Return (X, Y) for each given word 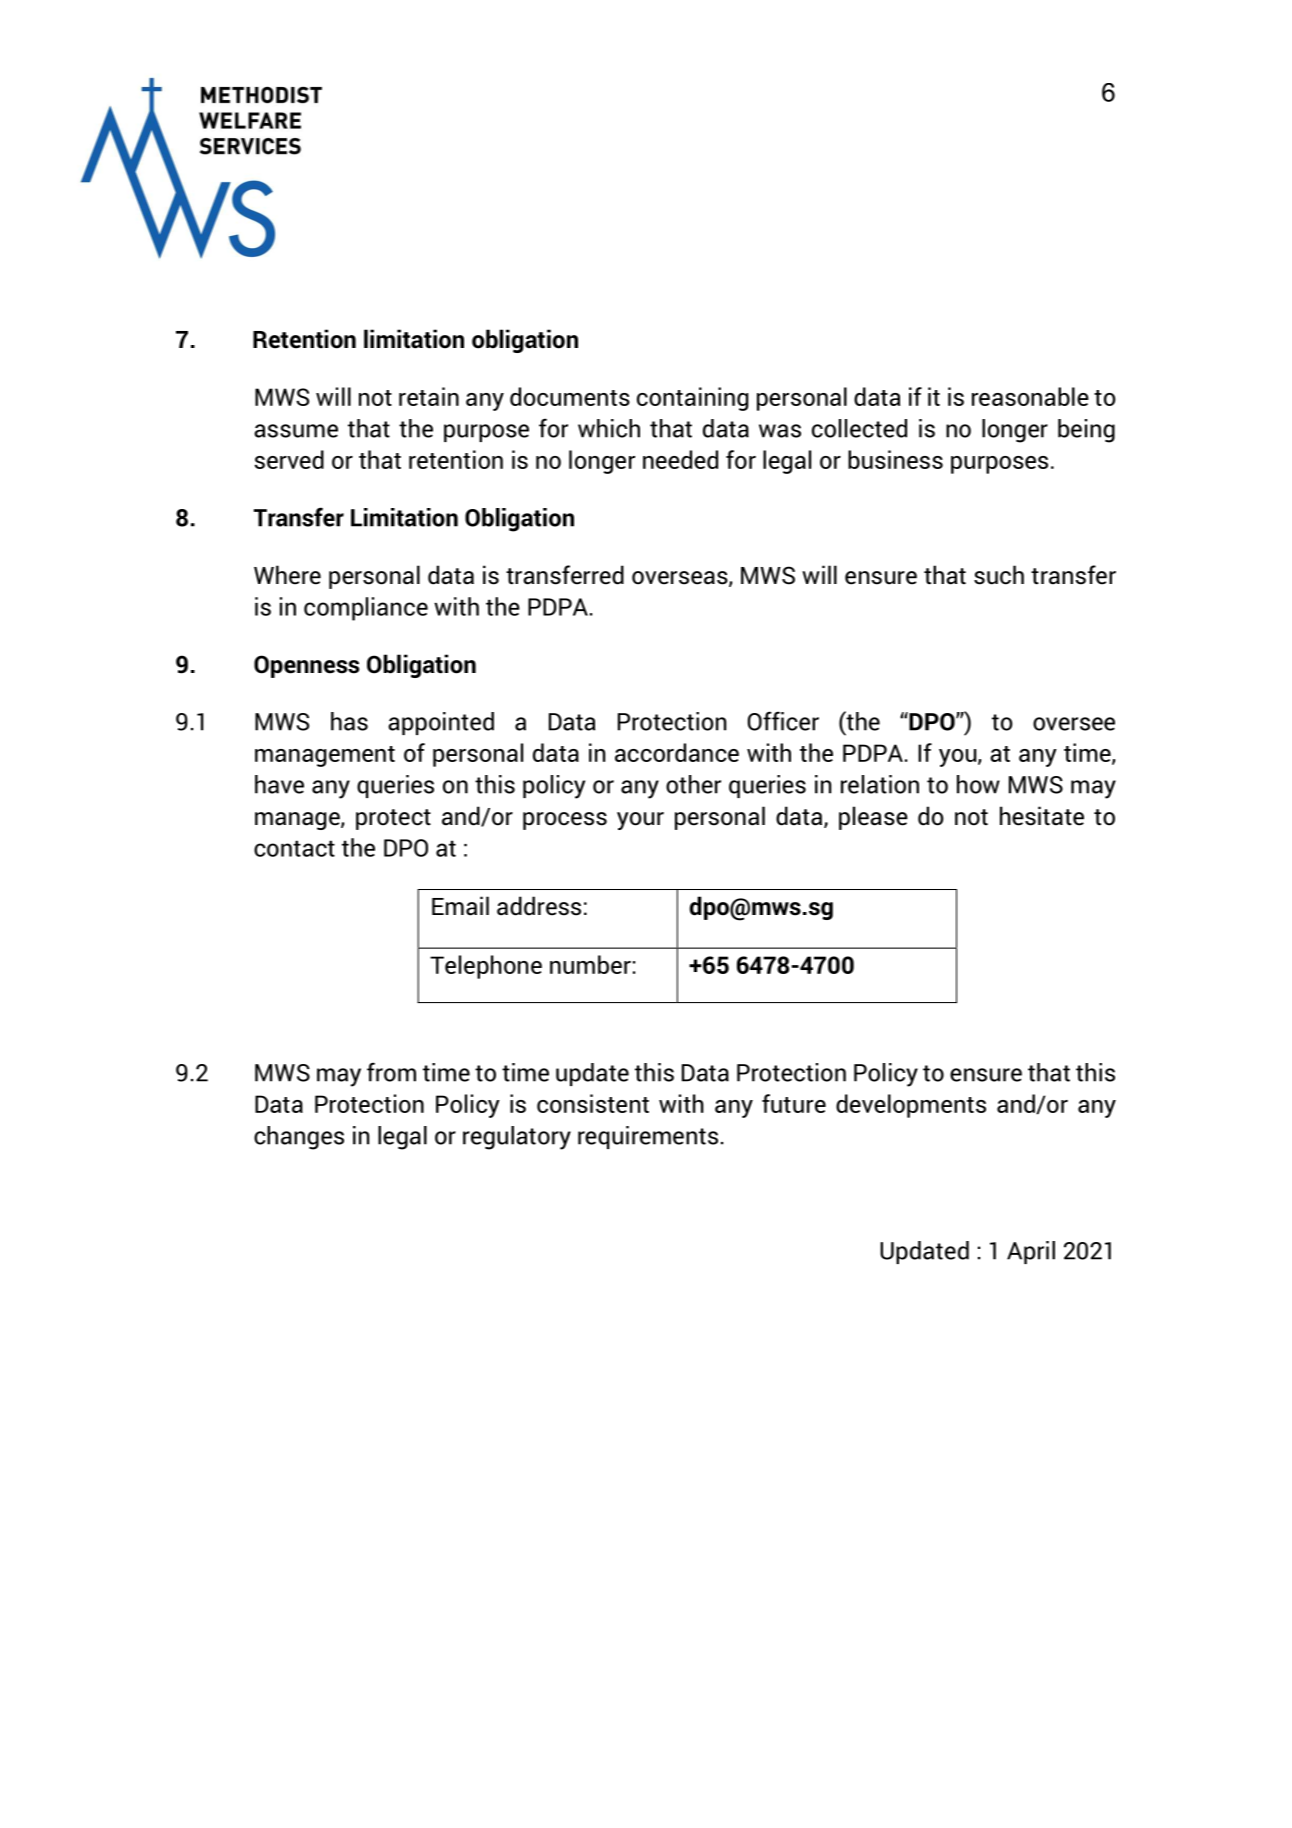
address (539, 906)
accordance (677, 752)
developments (911, 1106)
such (999, 575)
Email (460, 906)
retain (429, 396)
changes (299, 1138)
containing (692, 399)
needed (680, 459)
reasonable (1030, 396)
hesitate (1042, 816)
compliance (366, 609)
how (978, 784)
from (391, 1072)
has (349, 721)
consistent (593, 1103)
